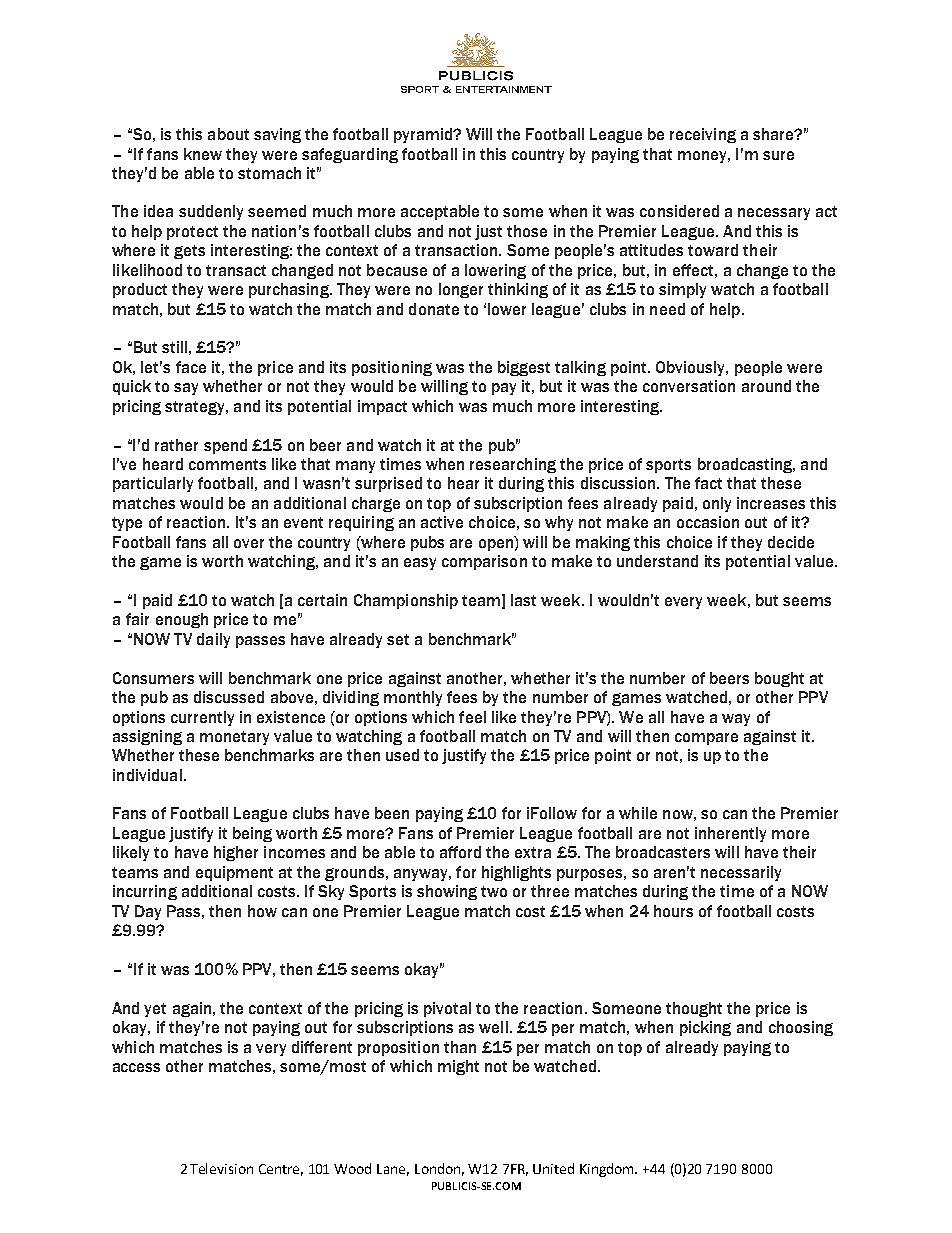  What do you see at coordinates (527, 231) in the screenshot?
I see `those` at bounding box center [527, 231].
